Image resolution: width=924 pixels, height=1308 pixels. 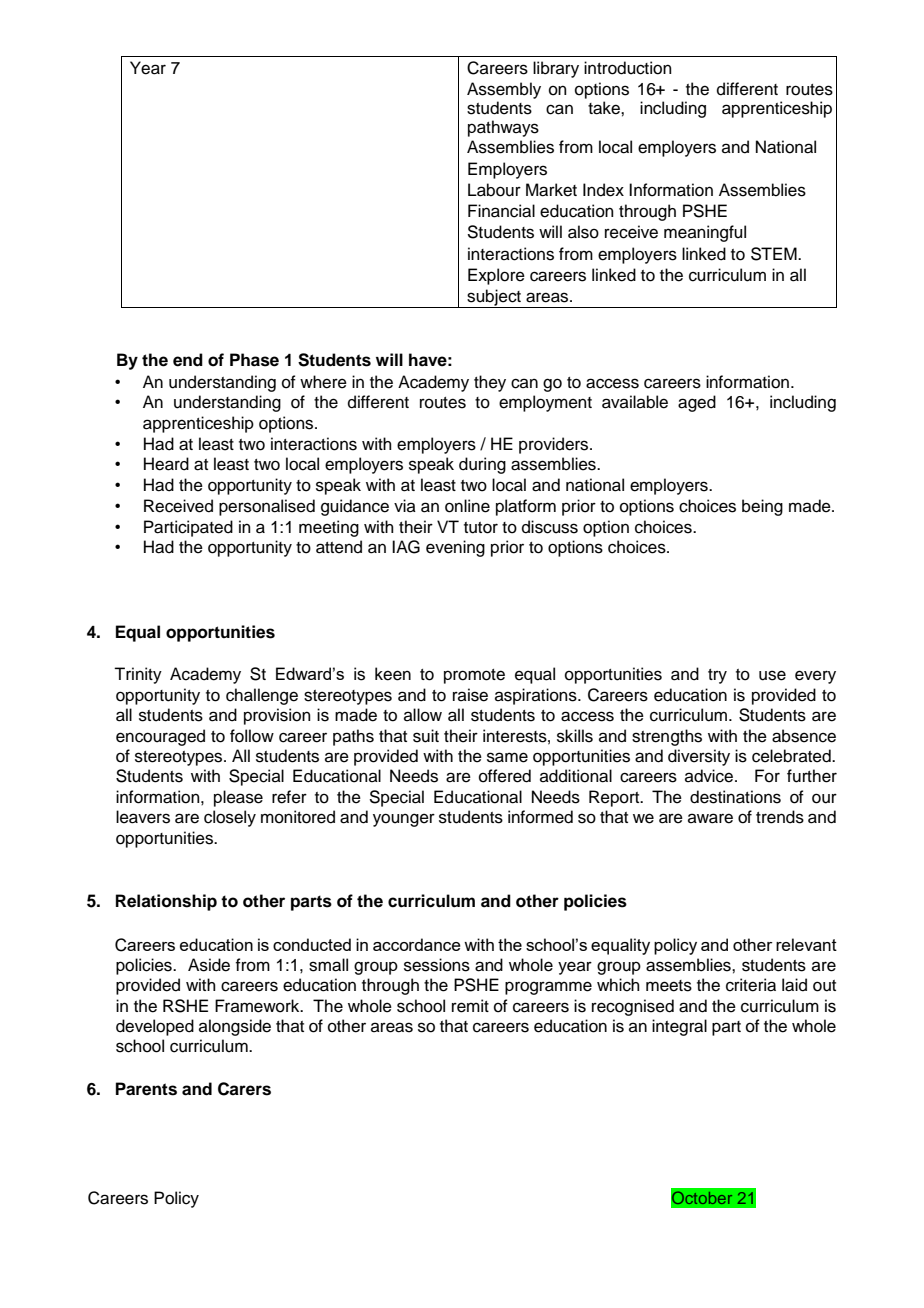 What do you see at coordinates (505, 776) in the screenshot?
I see `offered` at bounding box center [505, 776].
